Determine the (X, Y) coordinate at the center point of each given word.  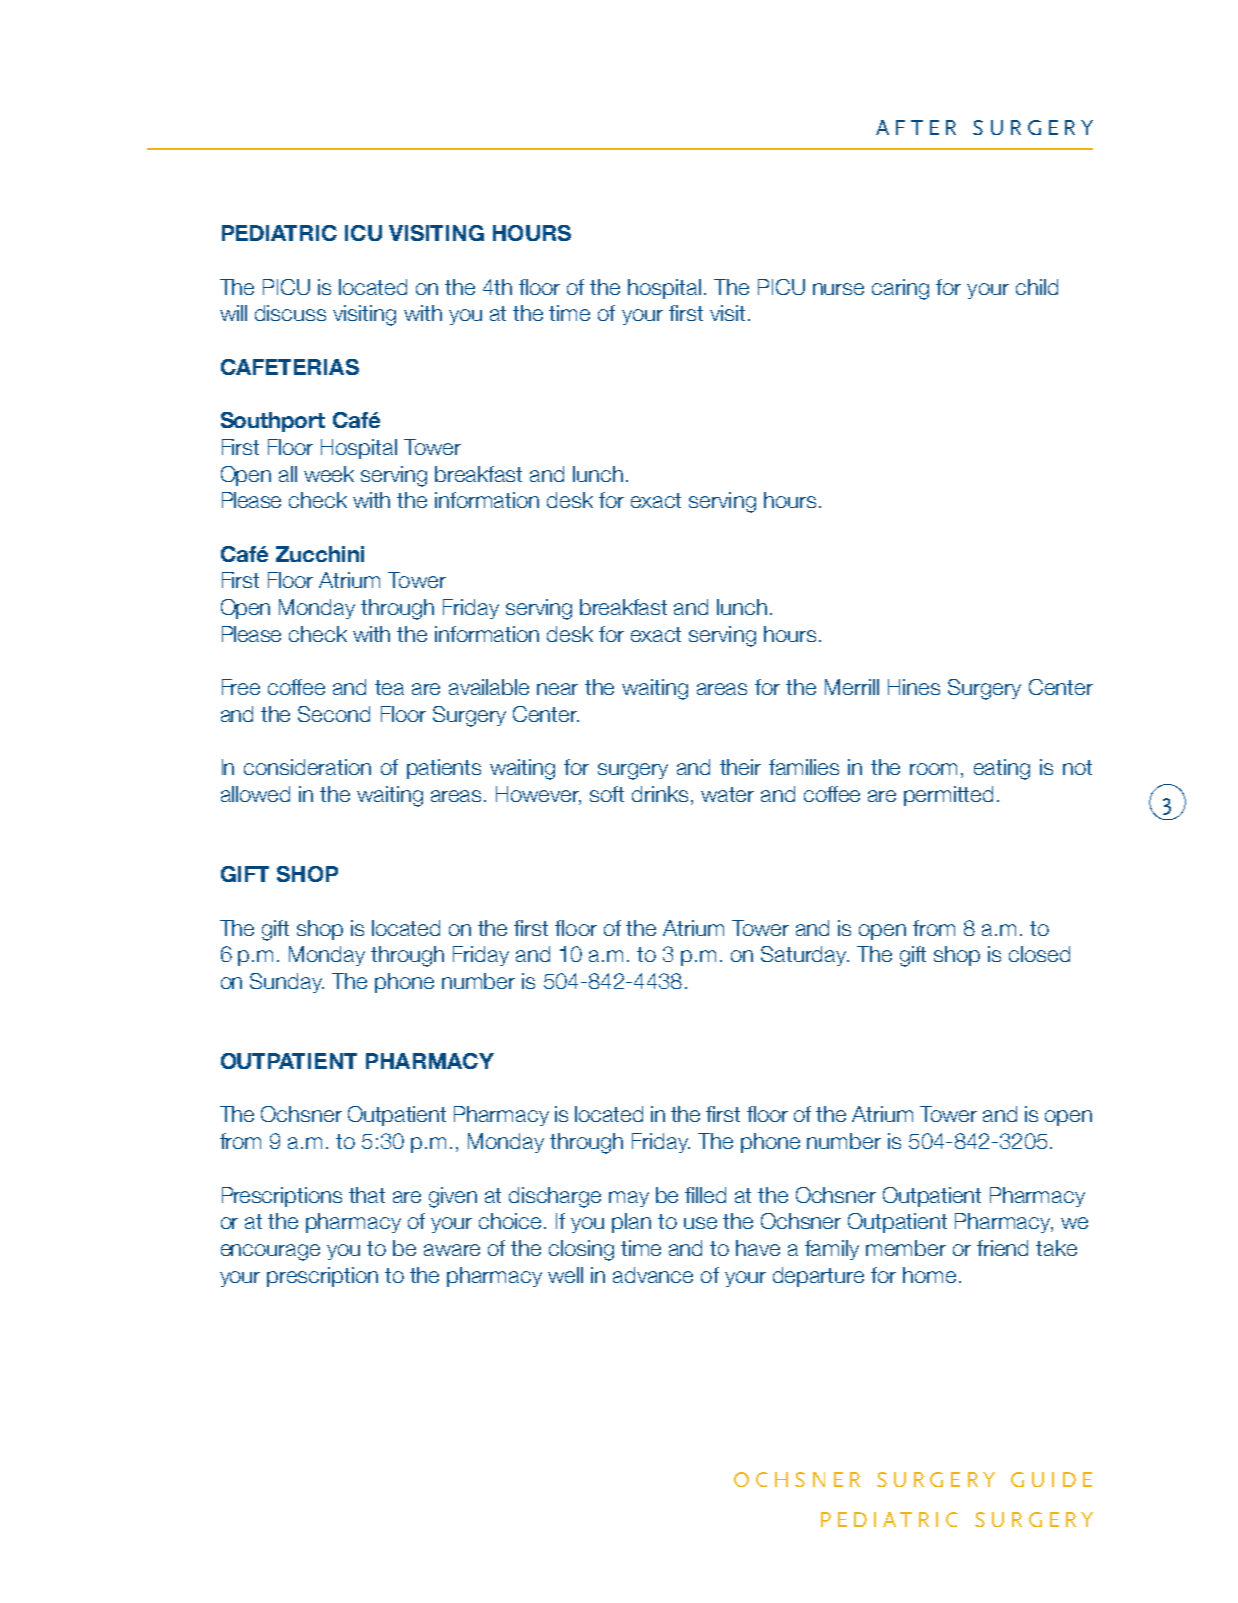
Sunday (287, 983)
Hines (914, 687)
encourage (270, 1252)
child (1037, 287)
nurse (838, 289)
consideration (307, 767)
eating (1002, 769)
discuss (290, 313)
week (329, 474)
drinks (660, 794)
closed (1039, 954)
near (557, 689)
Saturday (805, 956)
